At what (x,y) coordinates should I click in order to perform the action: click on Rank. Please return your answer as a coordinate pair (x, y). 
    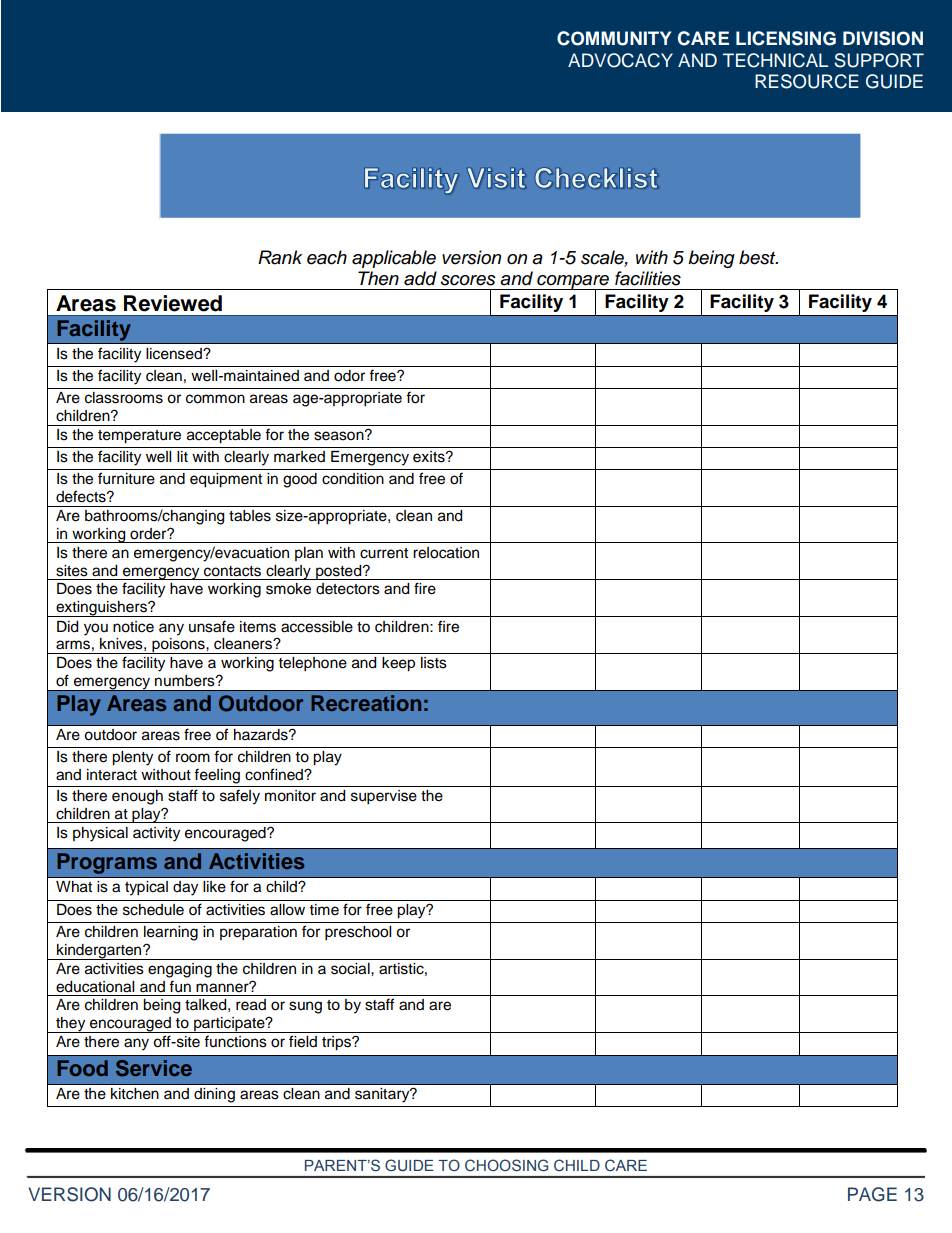
    Looking at the image, I should click on (280, 257).
